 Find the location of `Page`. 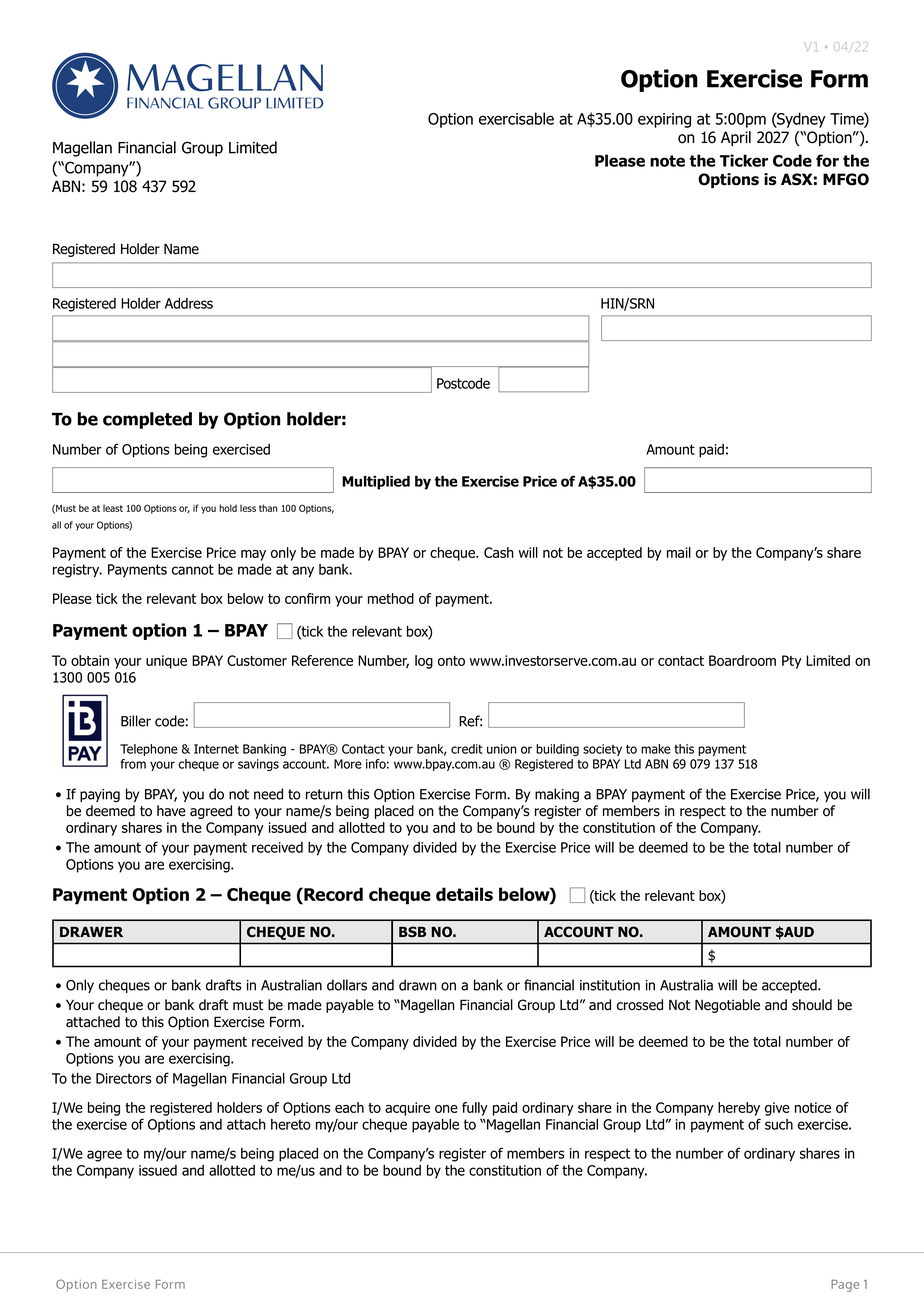

Page is located at coordinates (845, 1285).
